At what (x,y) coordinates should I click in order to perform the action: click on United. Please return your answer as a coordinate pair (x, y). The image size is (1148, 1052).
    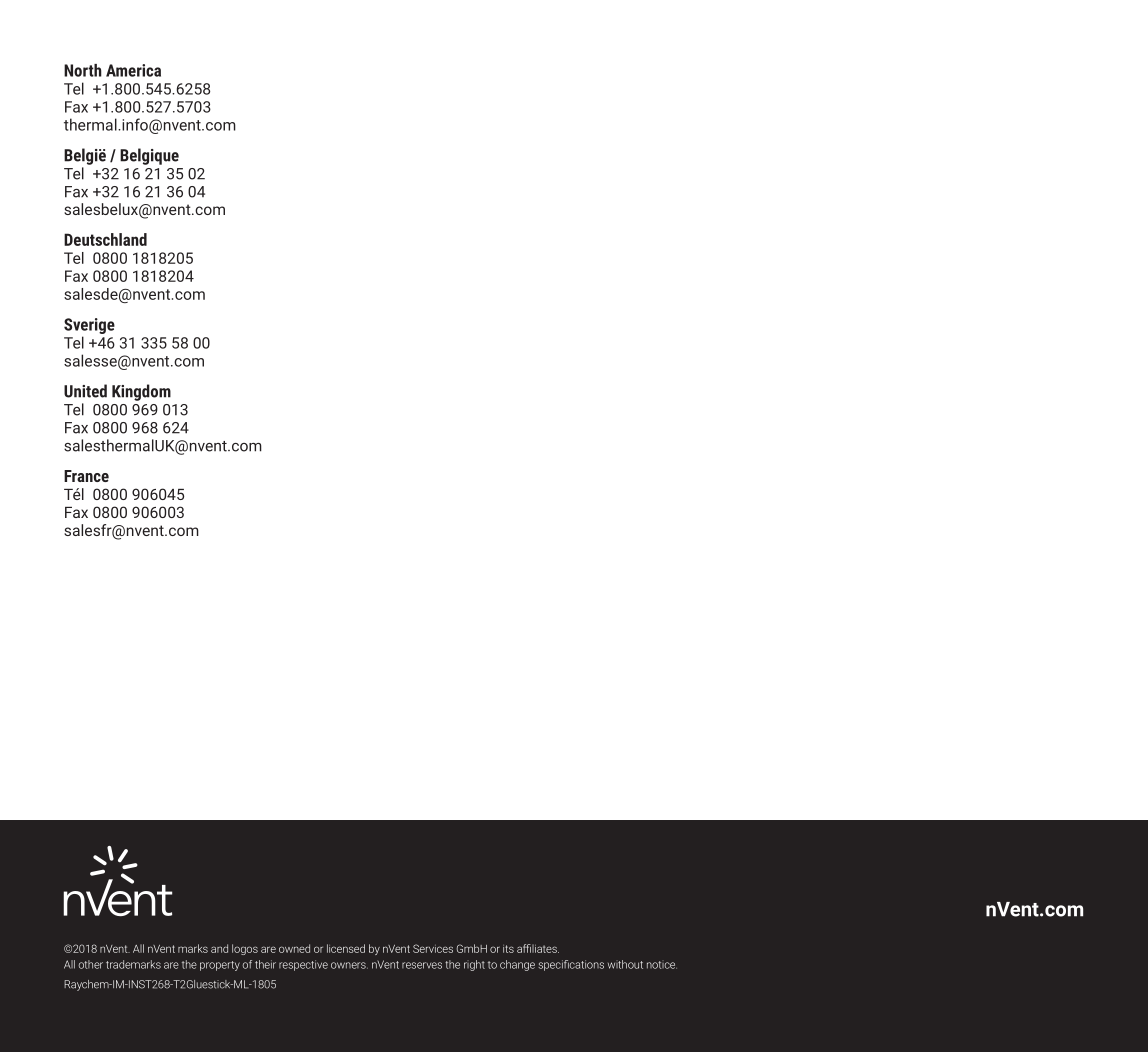
    Looking at the image, I should click on (85, 391).
